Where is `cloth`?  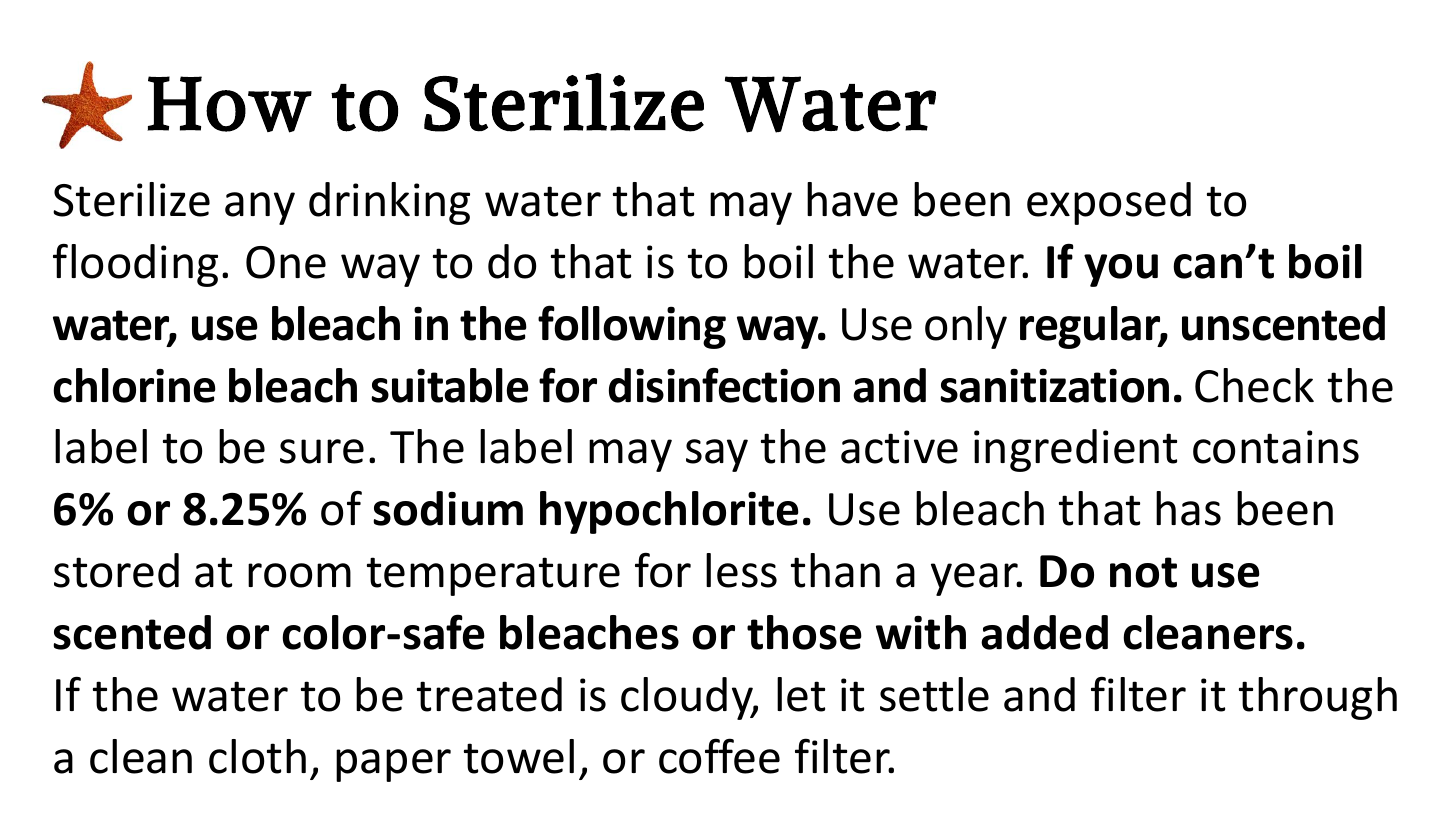
cloth is located at coordinates (257, 756).
